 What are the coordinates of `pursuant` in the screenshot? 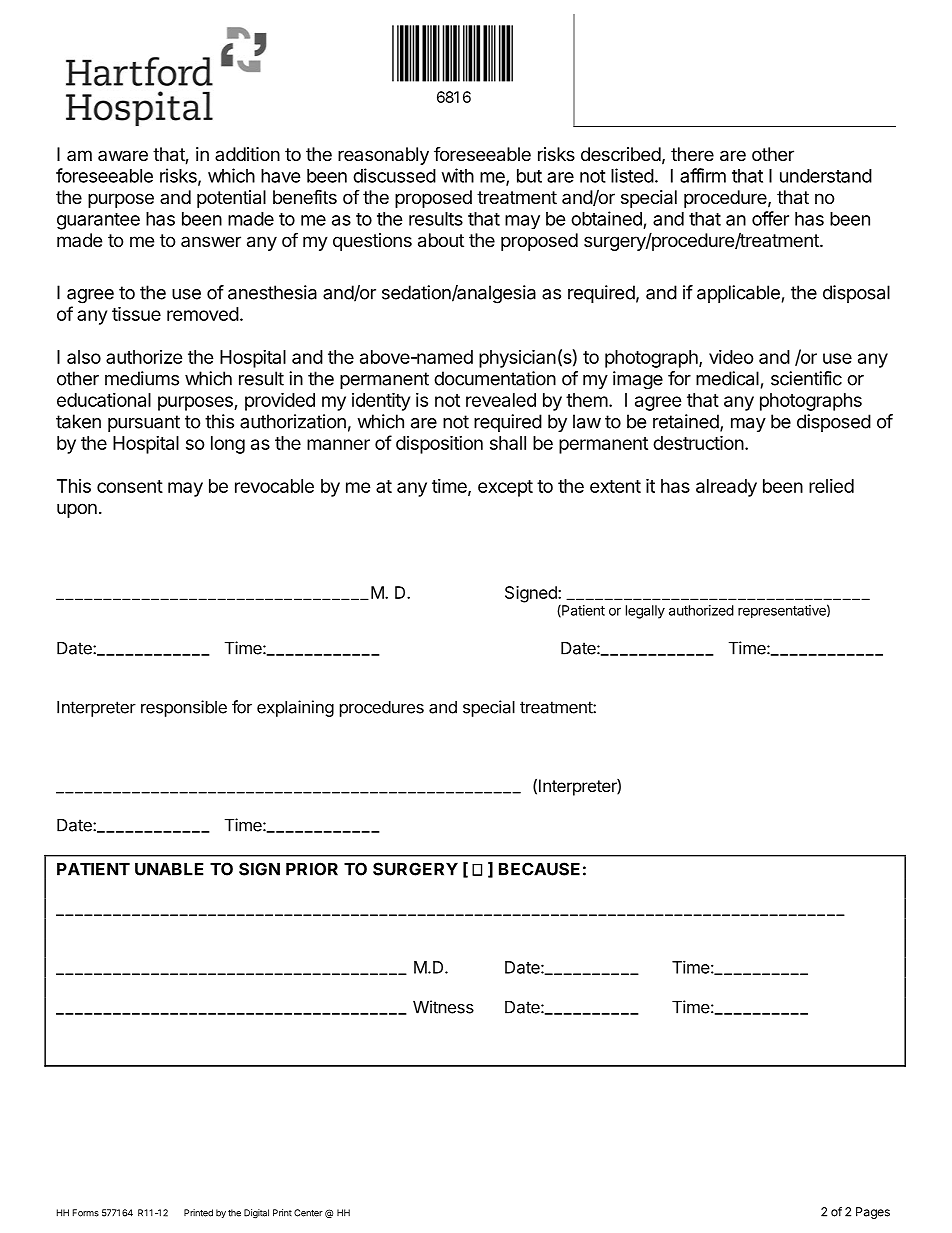 It's located at (144, 423).
